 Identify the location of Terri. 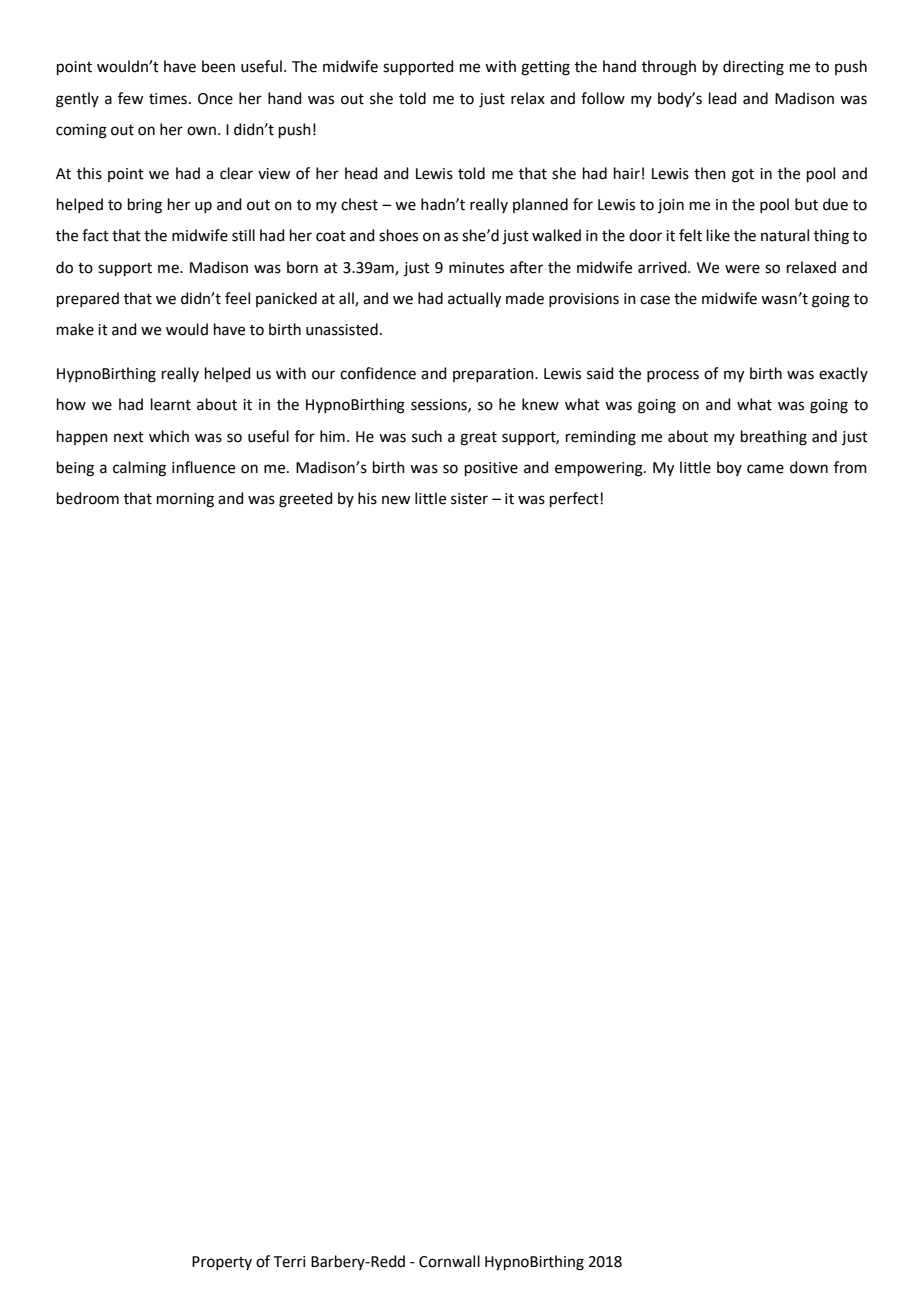
(289, 1262).
